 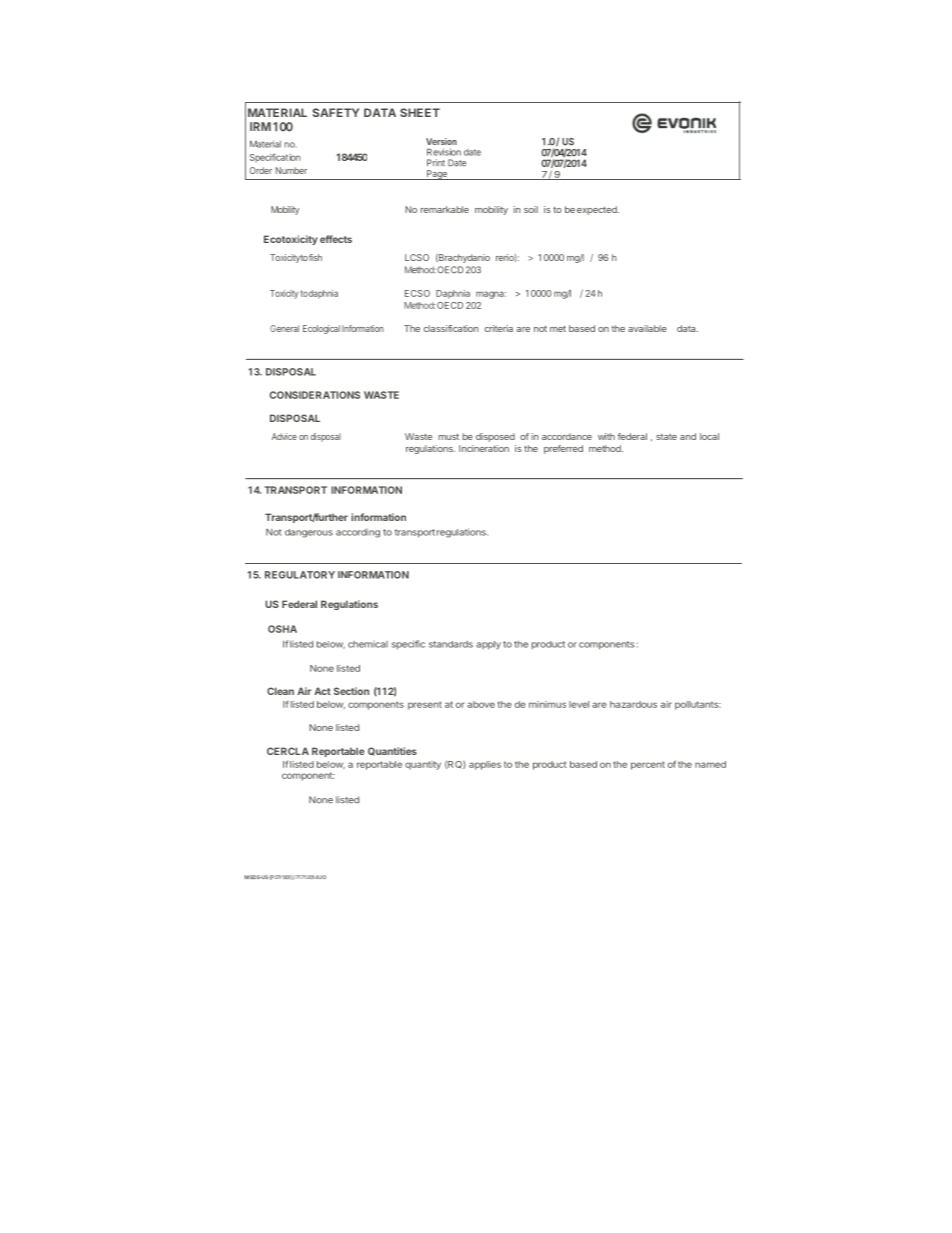 I want to click on applies, so click(x=485, y=765).
